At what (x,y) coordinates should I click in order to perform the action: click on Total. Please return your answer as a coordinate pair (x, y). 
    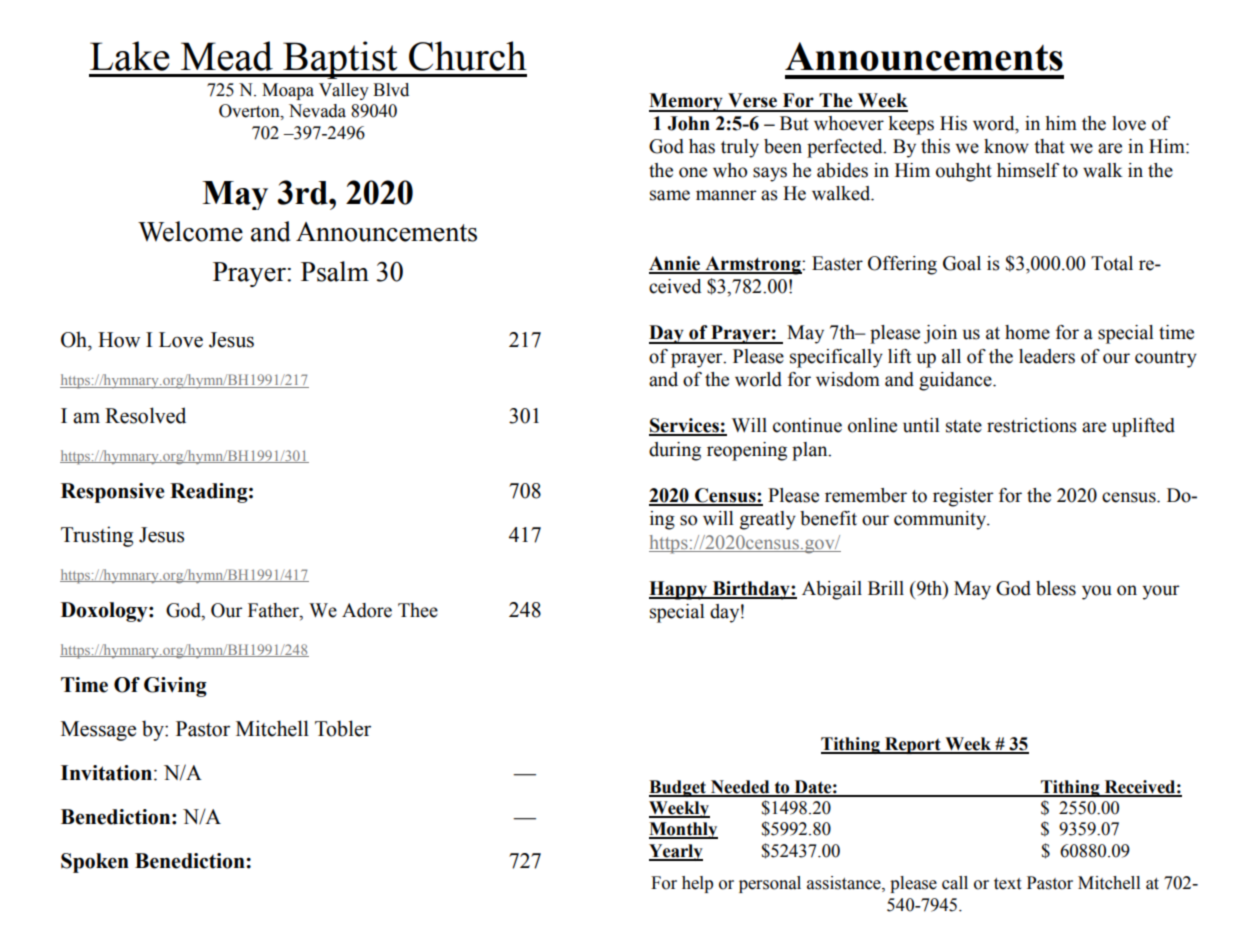
    Looking at the image, I should click on (1112, 263).
